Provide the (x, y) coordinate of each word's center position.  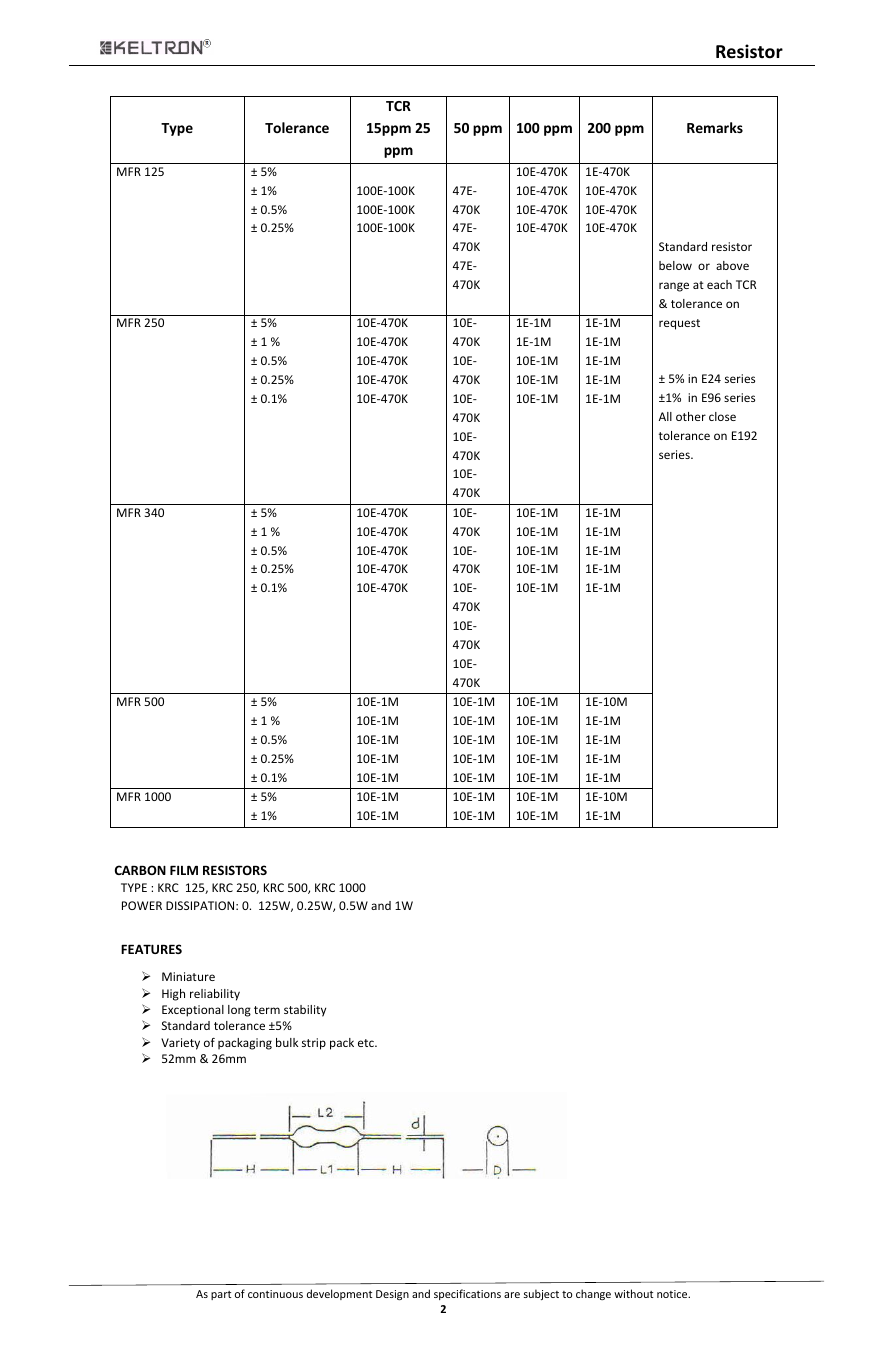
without (633, 1293)
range (674, 287)
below (675, 265)
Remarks (715, 127)
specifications (467, 1294)
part (221, 1295)
